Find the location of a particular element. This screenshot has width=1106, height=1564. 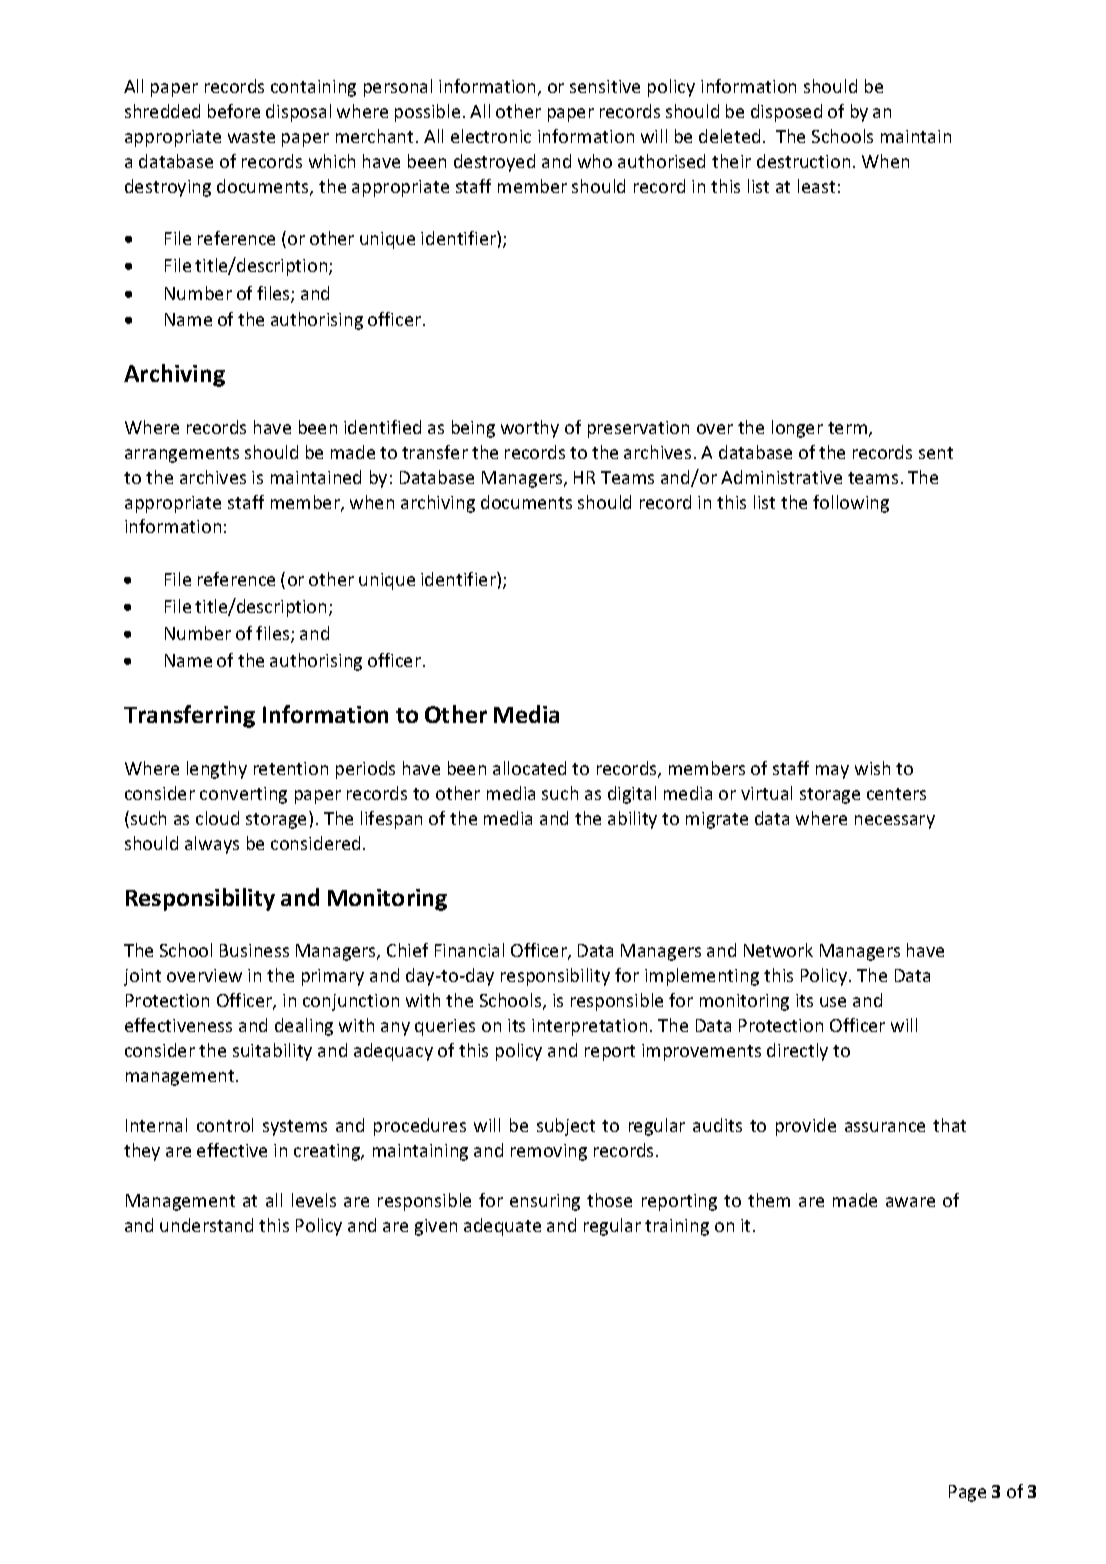

arrangements is located at coordinates (182, 455).
